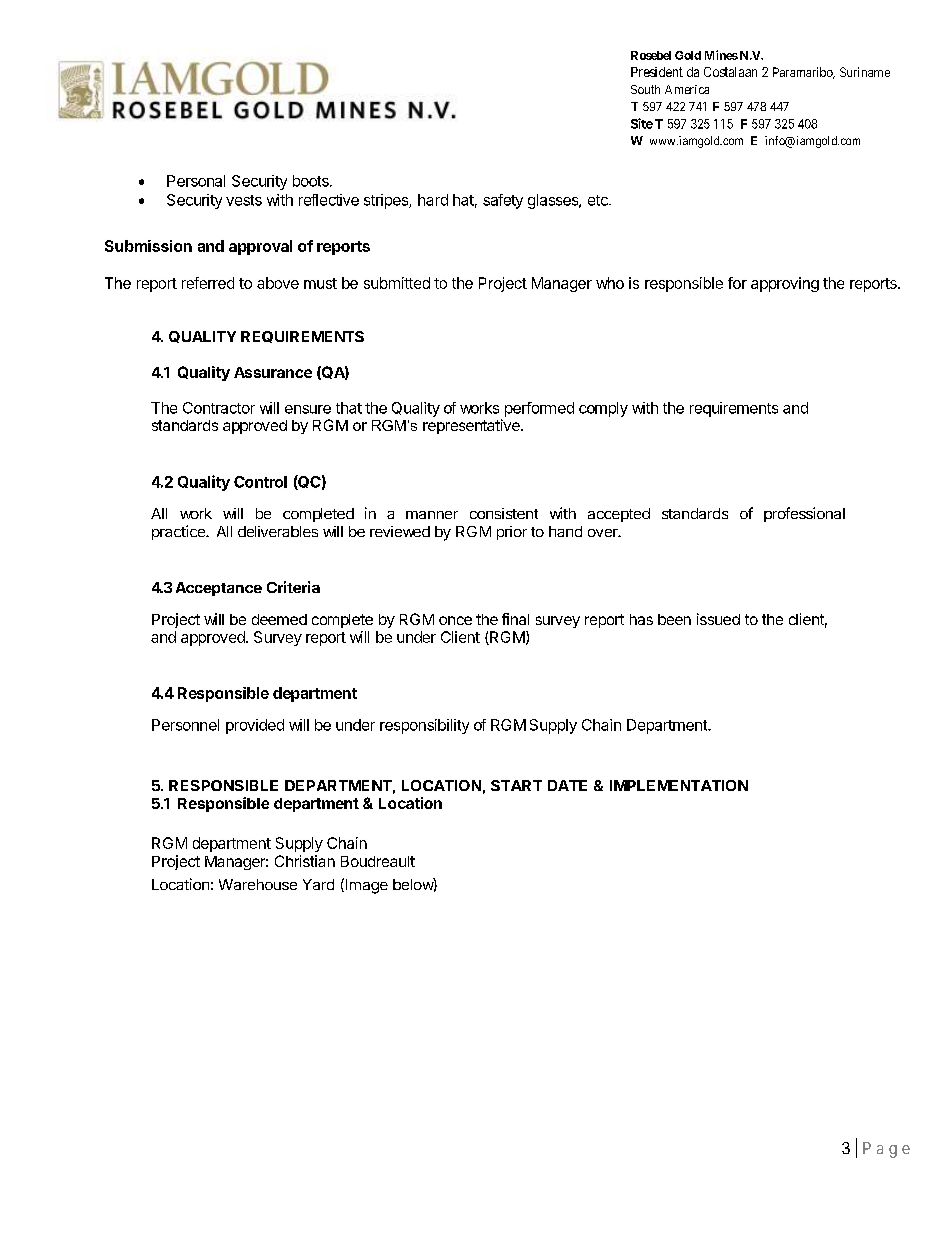  Describe the element at coordinates (687, 89) in the screenshot. I see `America` at that location.
